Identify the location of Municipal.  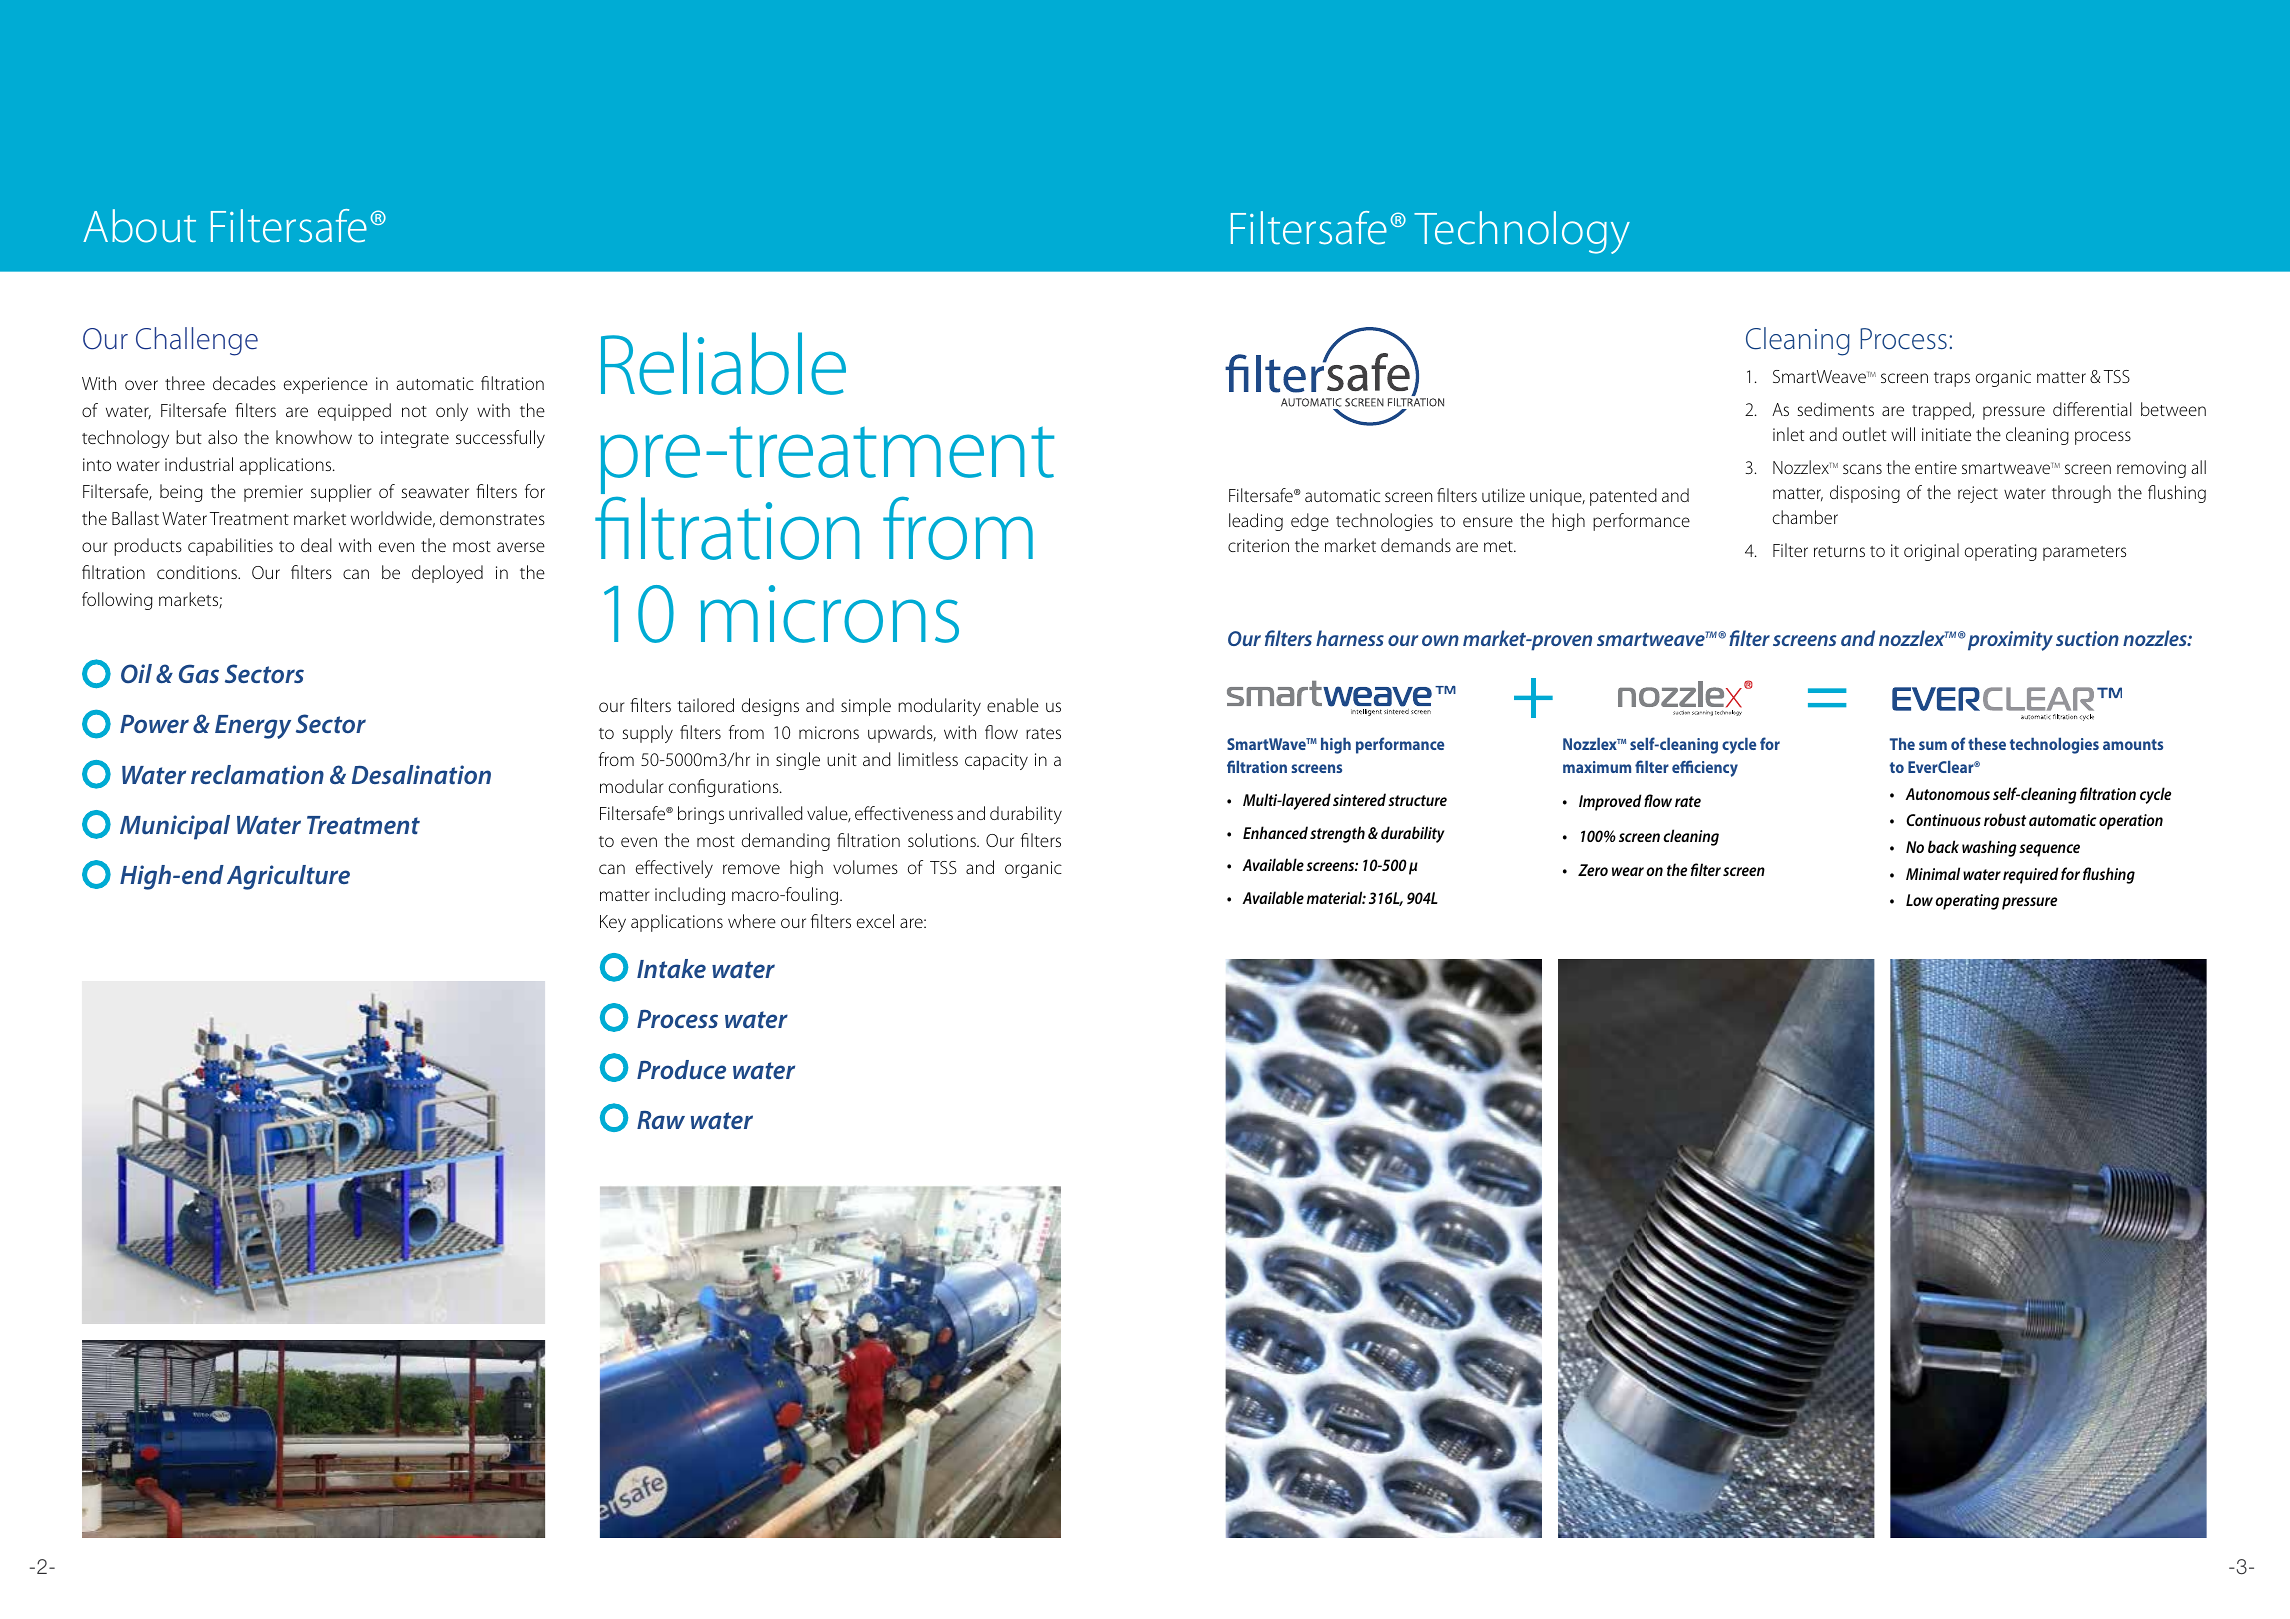
(175, 827).
